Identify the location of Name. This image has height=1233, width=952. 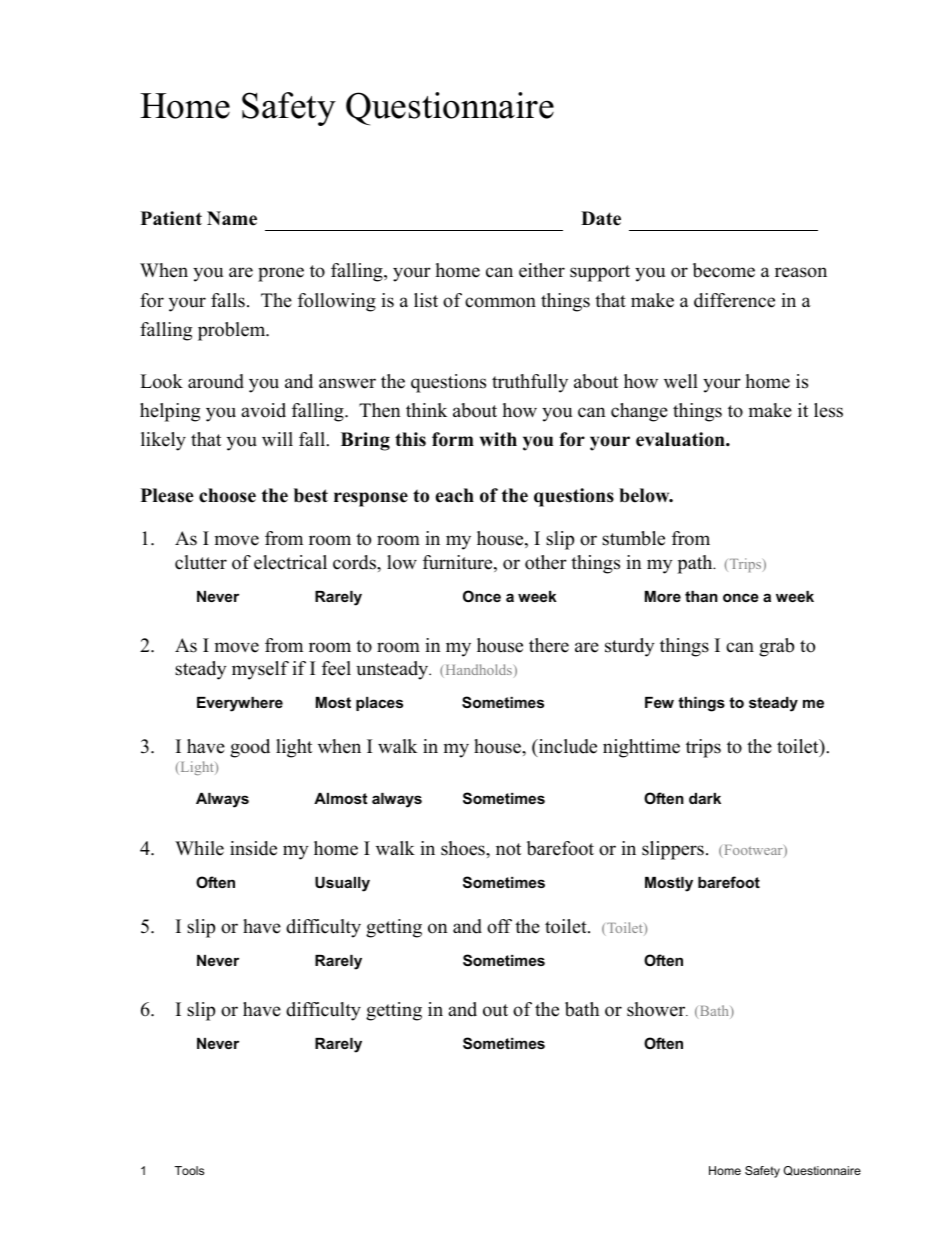
(232, 218).
